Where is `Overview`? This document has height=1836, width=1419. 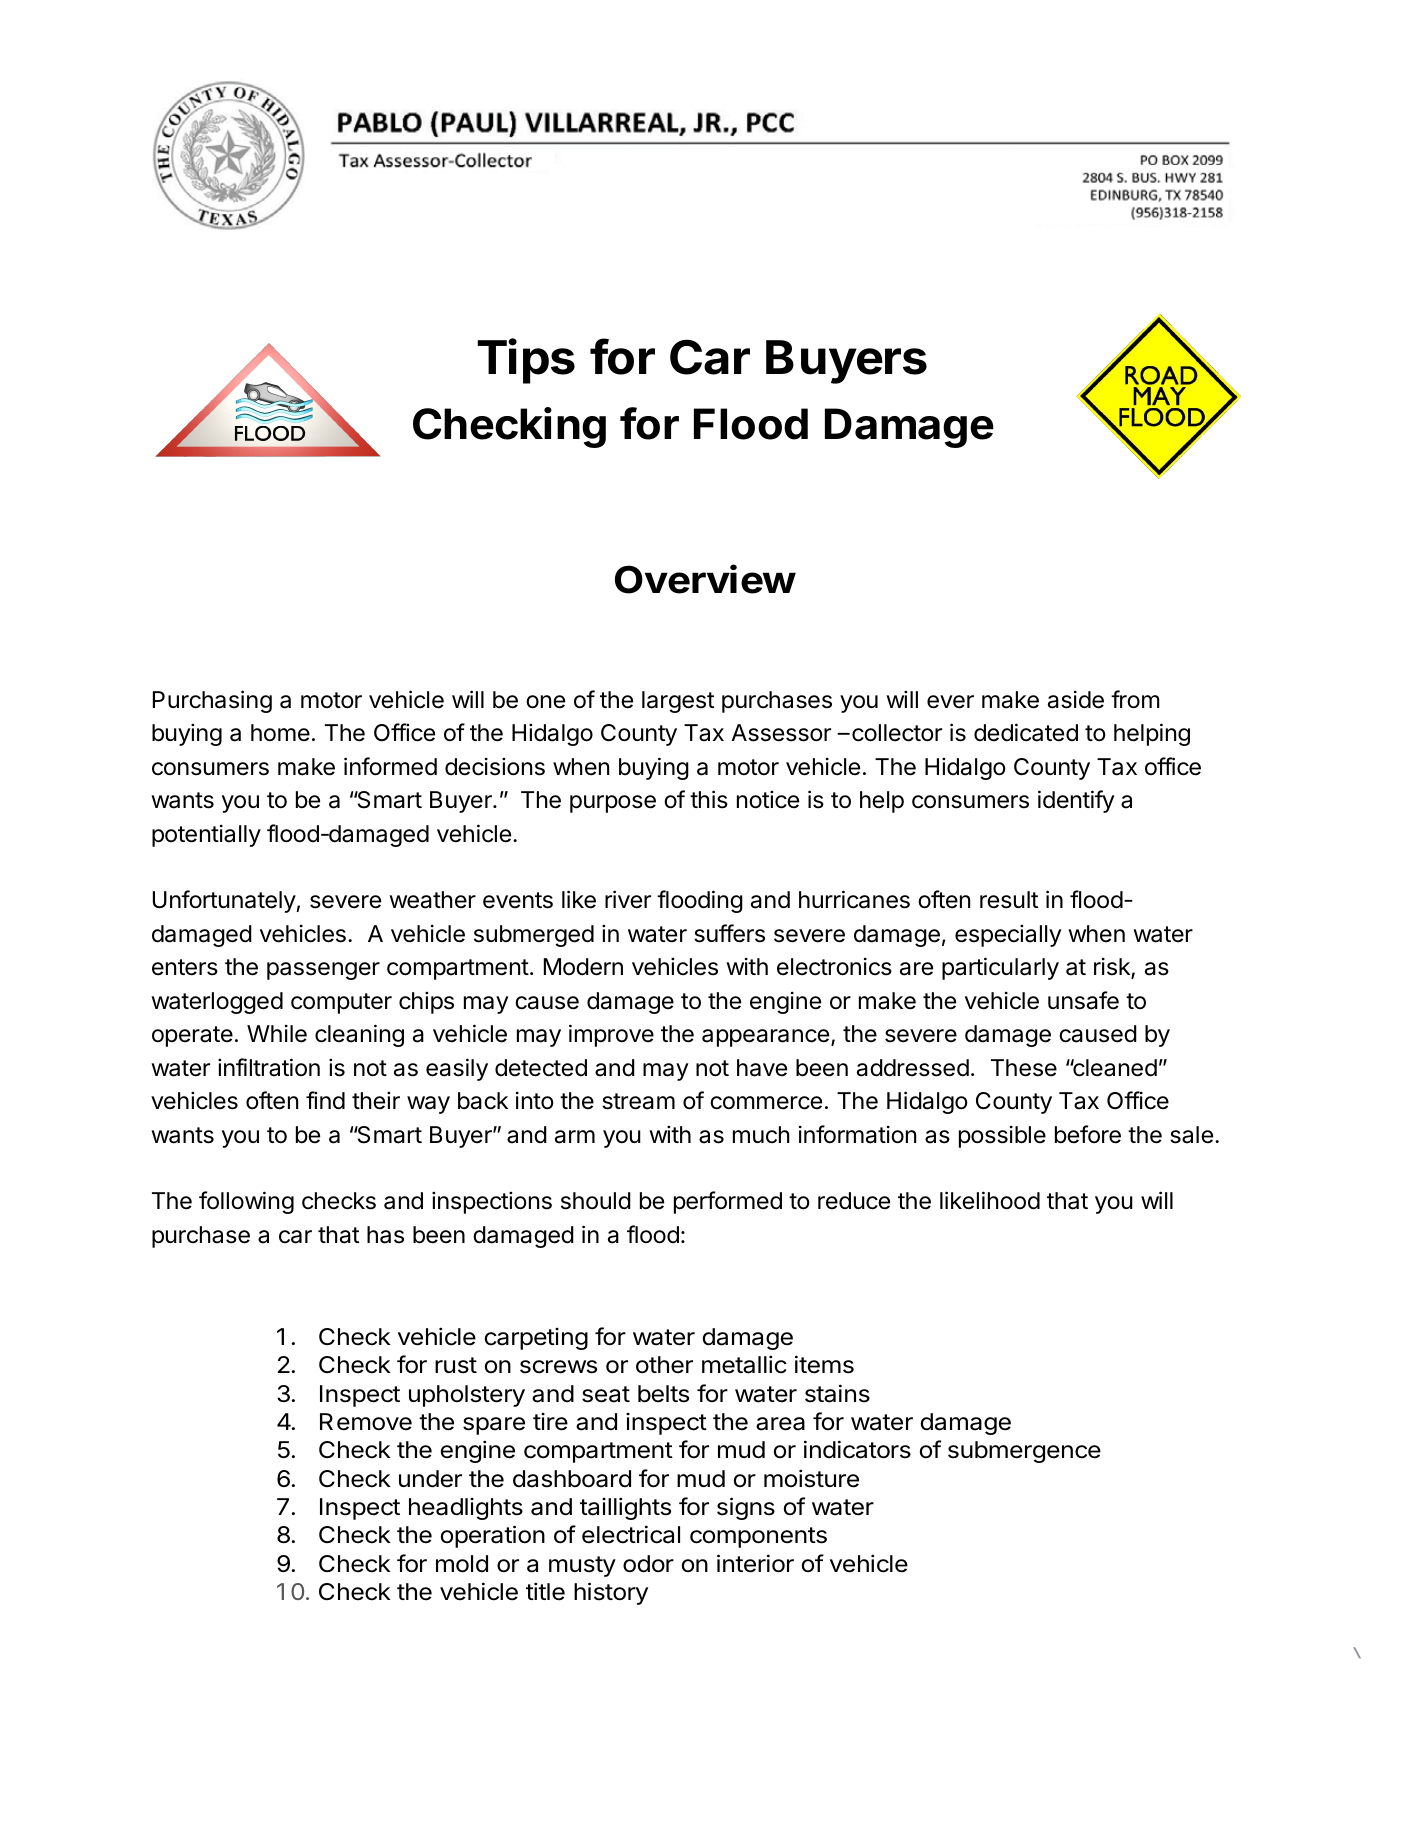 Overview is located at coordinates (705, 579).
